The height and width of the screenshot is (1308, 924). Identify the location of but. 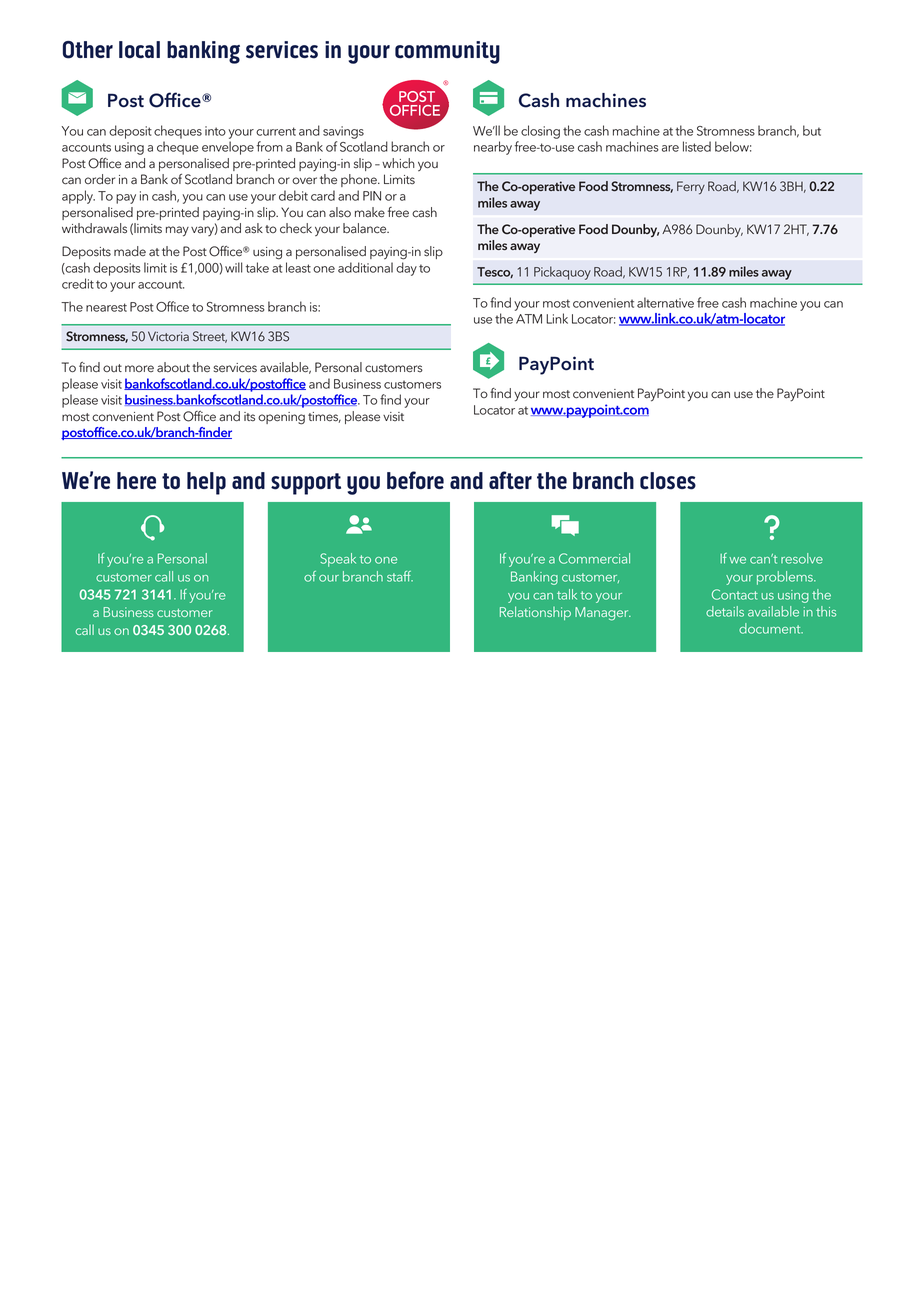
(812, 130).
